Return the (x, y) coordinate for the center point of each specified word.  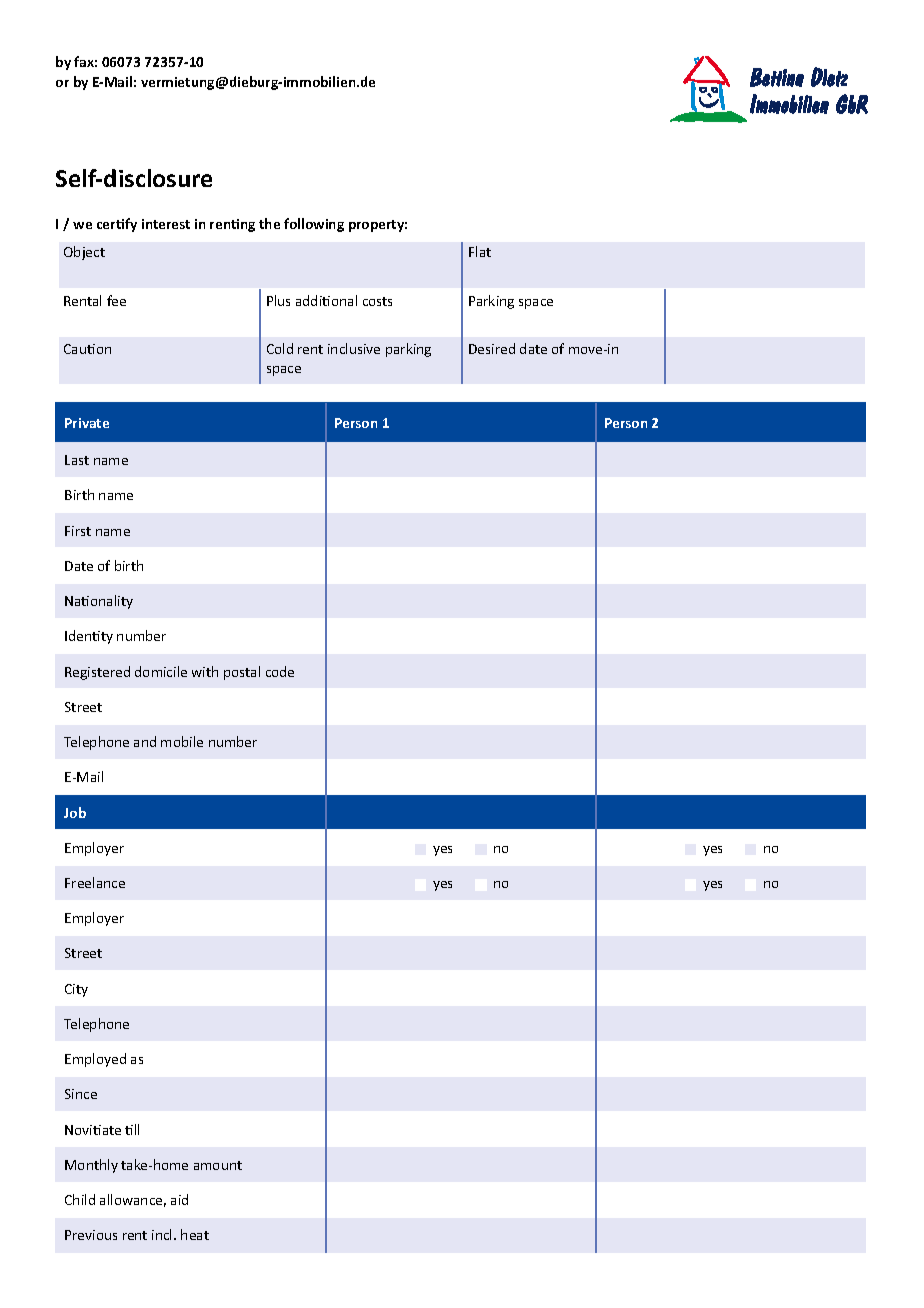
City (76, 990)
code (280, 671)
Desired (492, 348)
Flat (480, 251)
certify (117, 225)
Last (77, 460)
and (145, 741)
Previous (91, 1235)
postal (242, 673)
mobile (182, 741)
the (269, 223)
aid (179, 1199)
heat (195, 1234)
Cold (280, 348)
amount (218, 1165)
